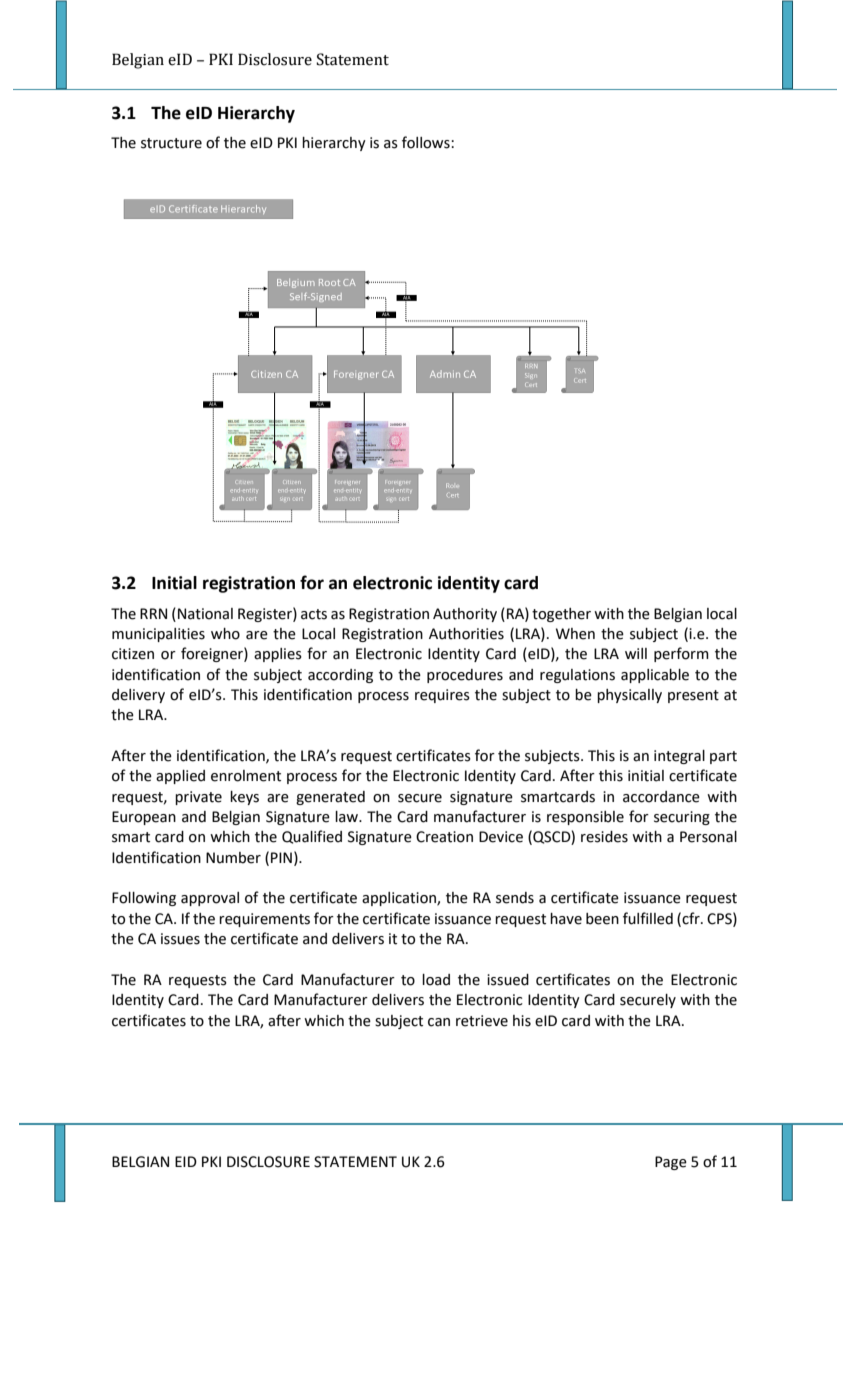  What do you see at coordinates (180, 939) in the screenshot?
I see `issues` at bounding box center [180, 939].
